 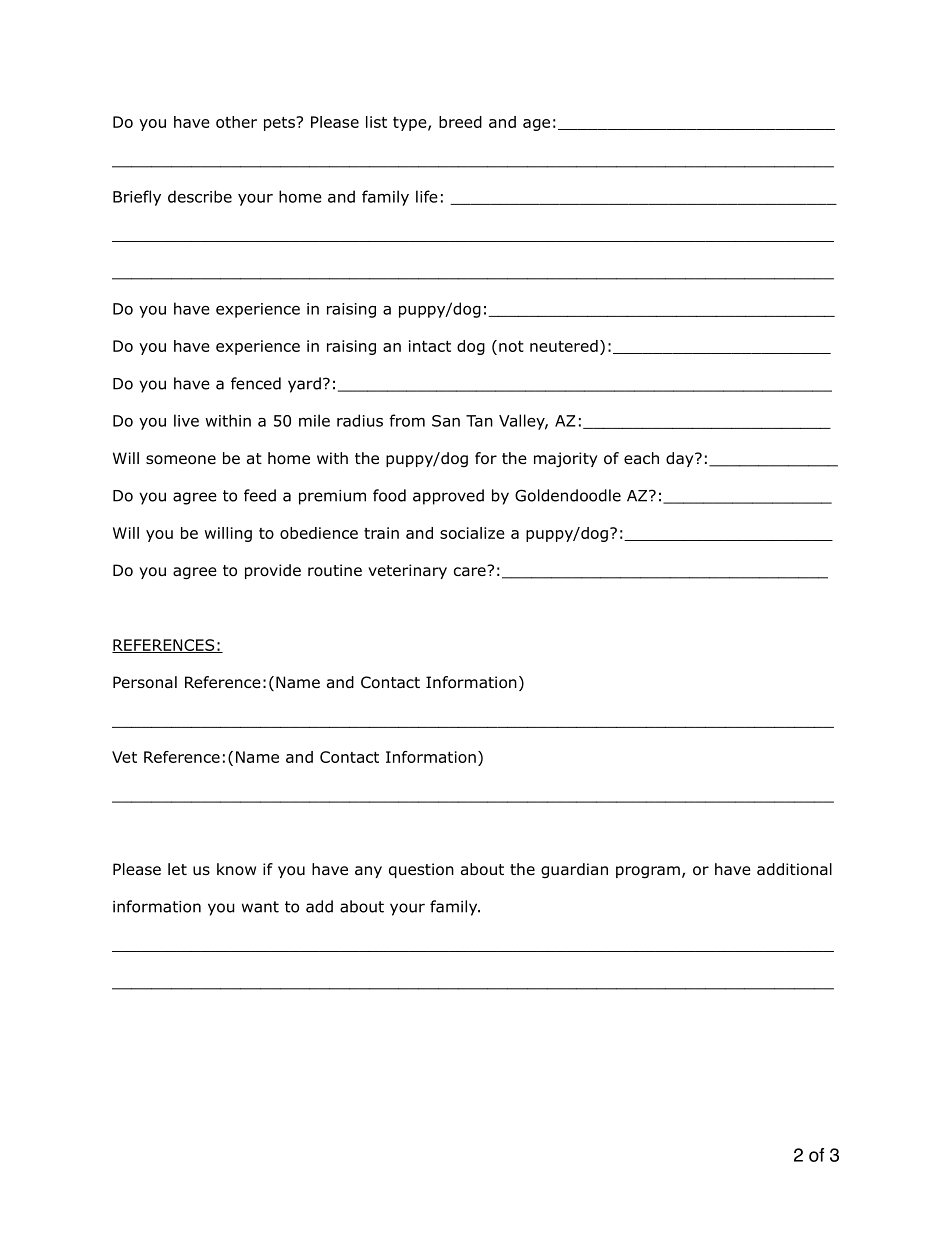 I want to click on fenced, so click(x=256, y=383).
